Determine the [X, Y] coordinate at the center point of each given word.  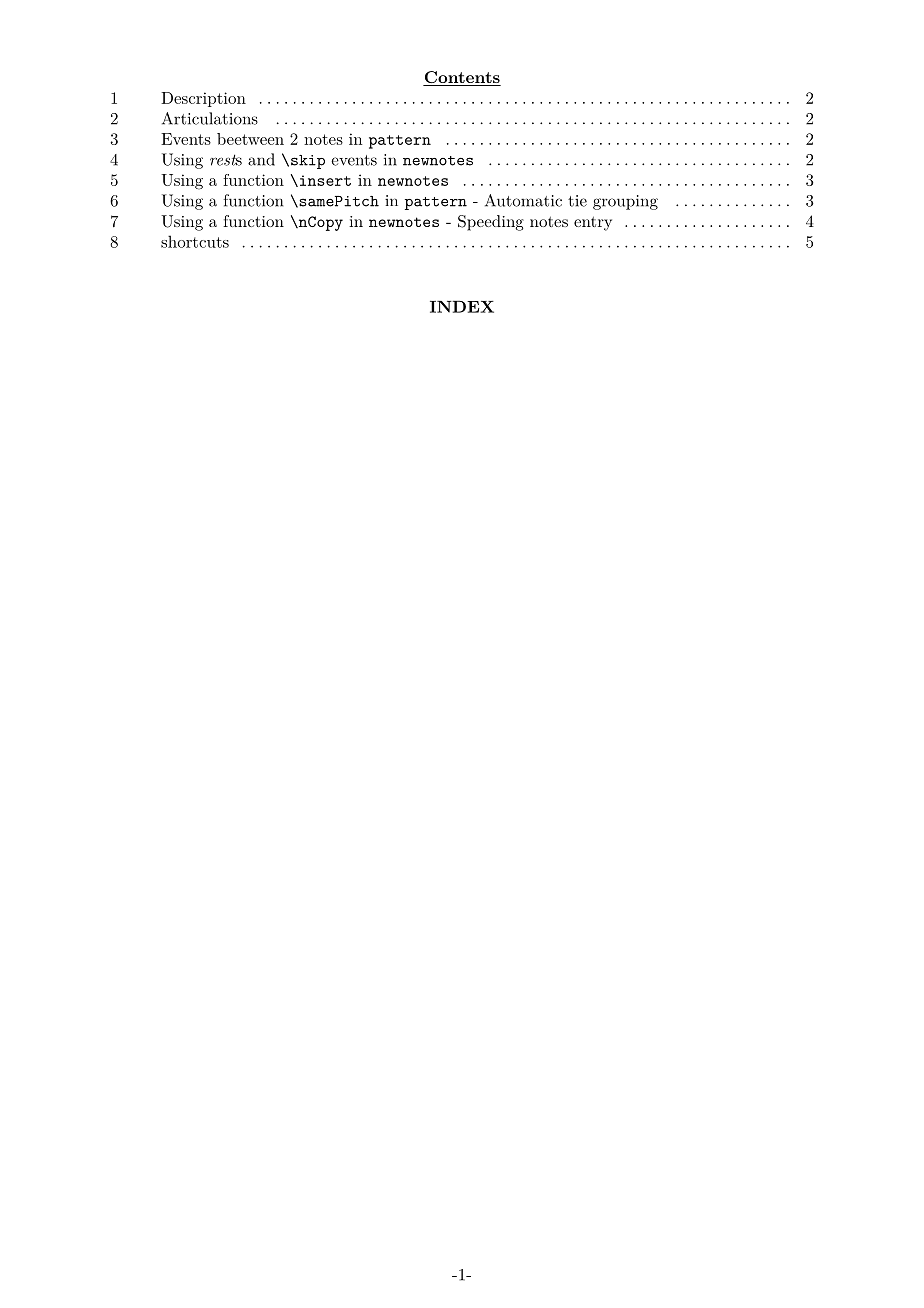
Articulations [210, 118]
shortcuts [195, 241]
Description [203, 99]
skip [308, 162]
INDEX [462, 307]
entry [593, 223]
